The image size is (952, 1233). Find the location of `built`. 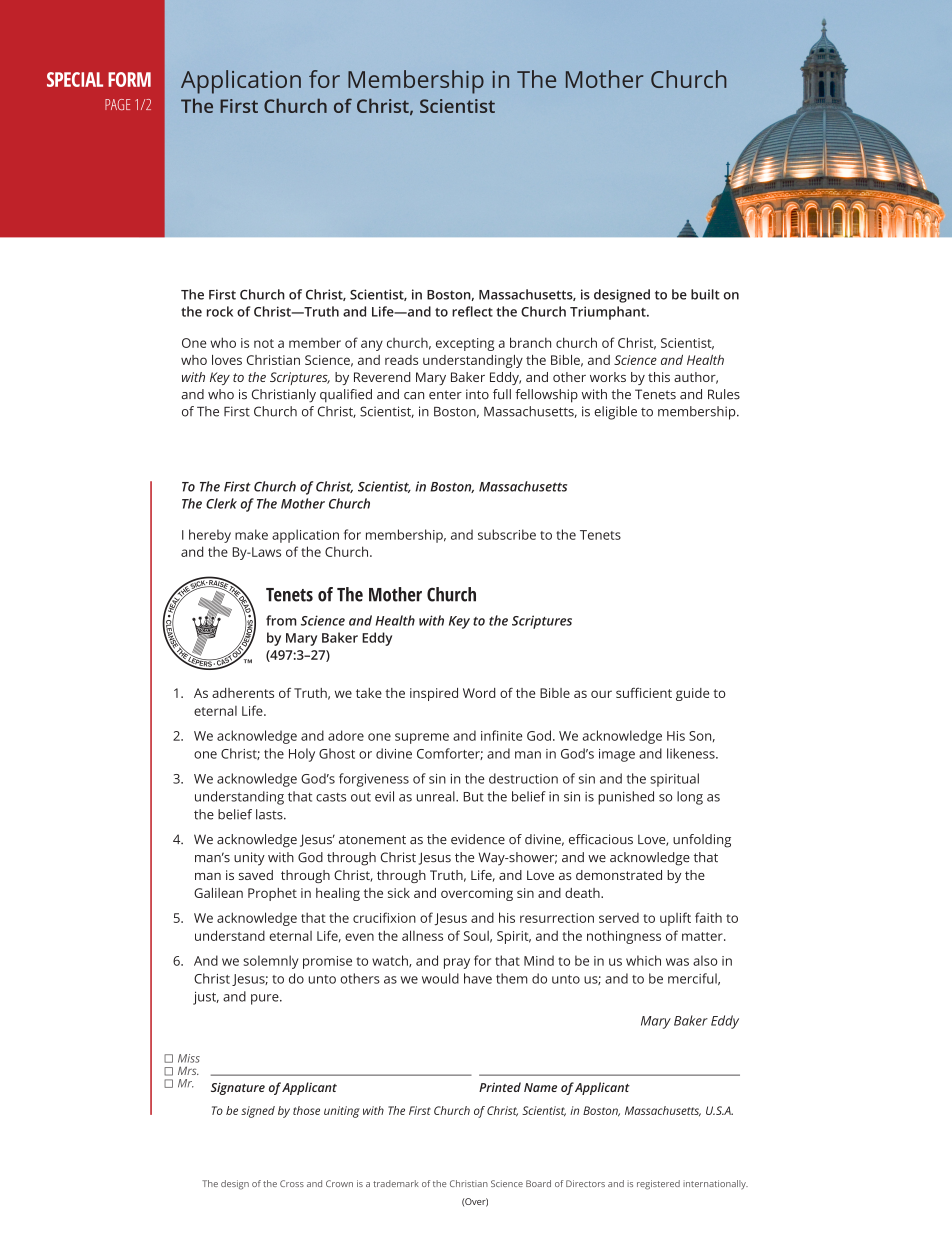

built is located at coordinates (705, 294).
